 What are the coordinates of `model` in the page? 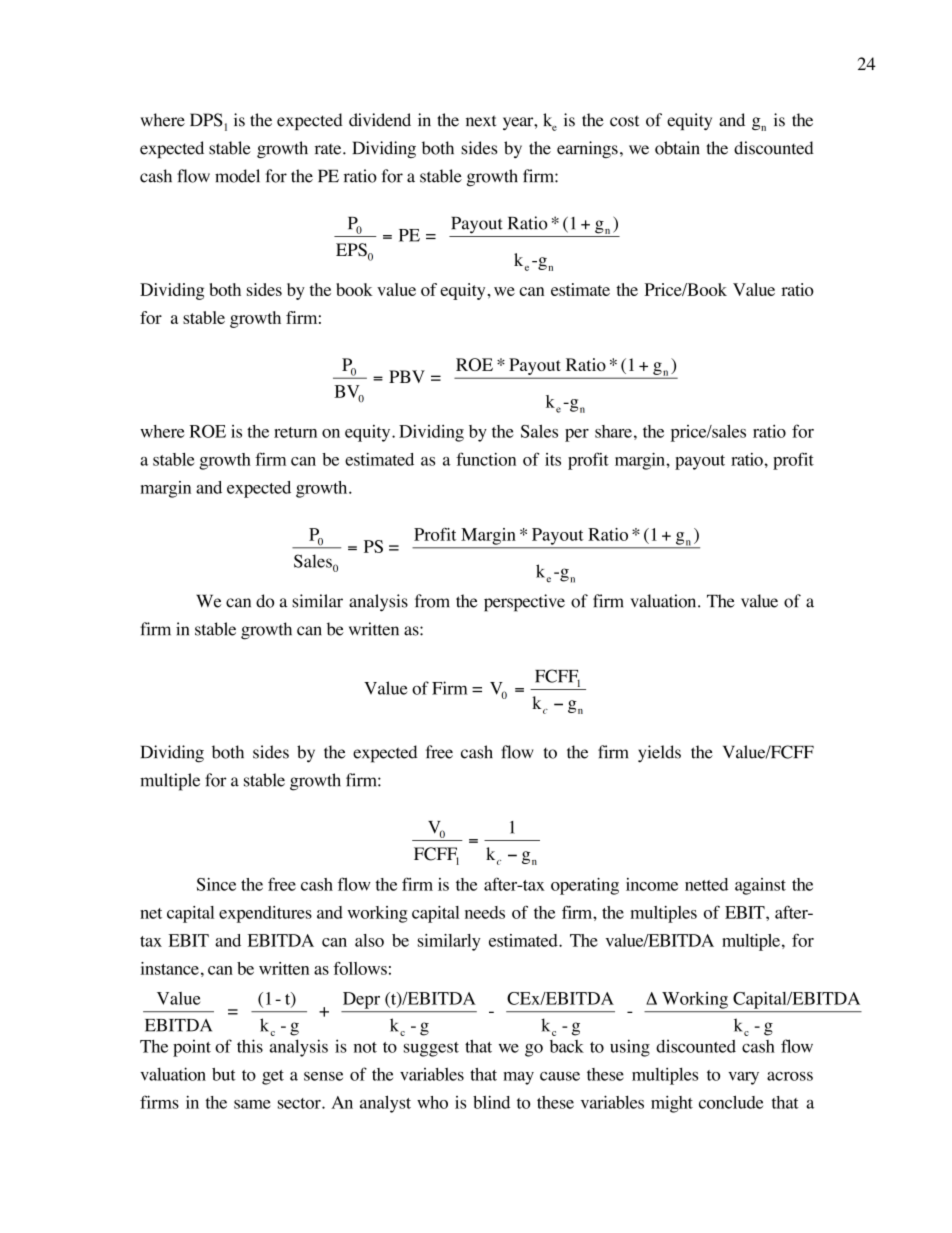 It's located at (237, 176).
